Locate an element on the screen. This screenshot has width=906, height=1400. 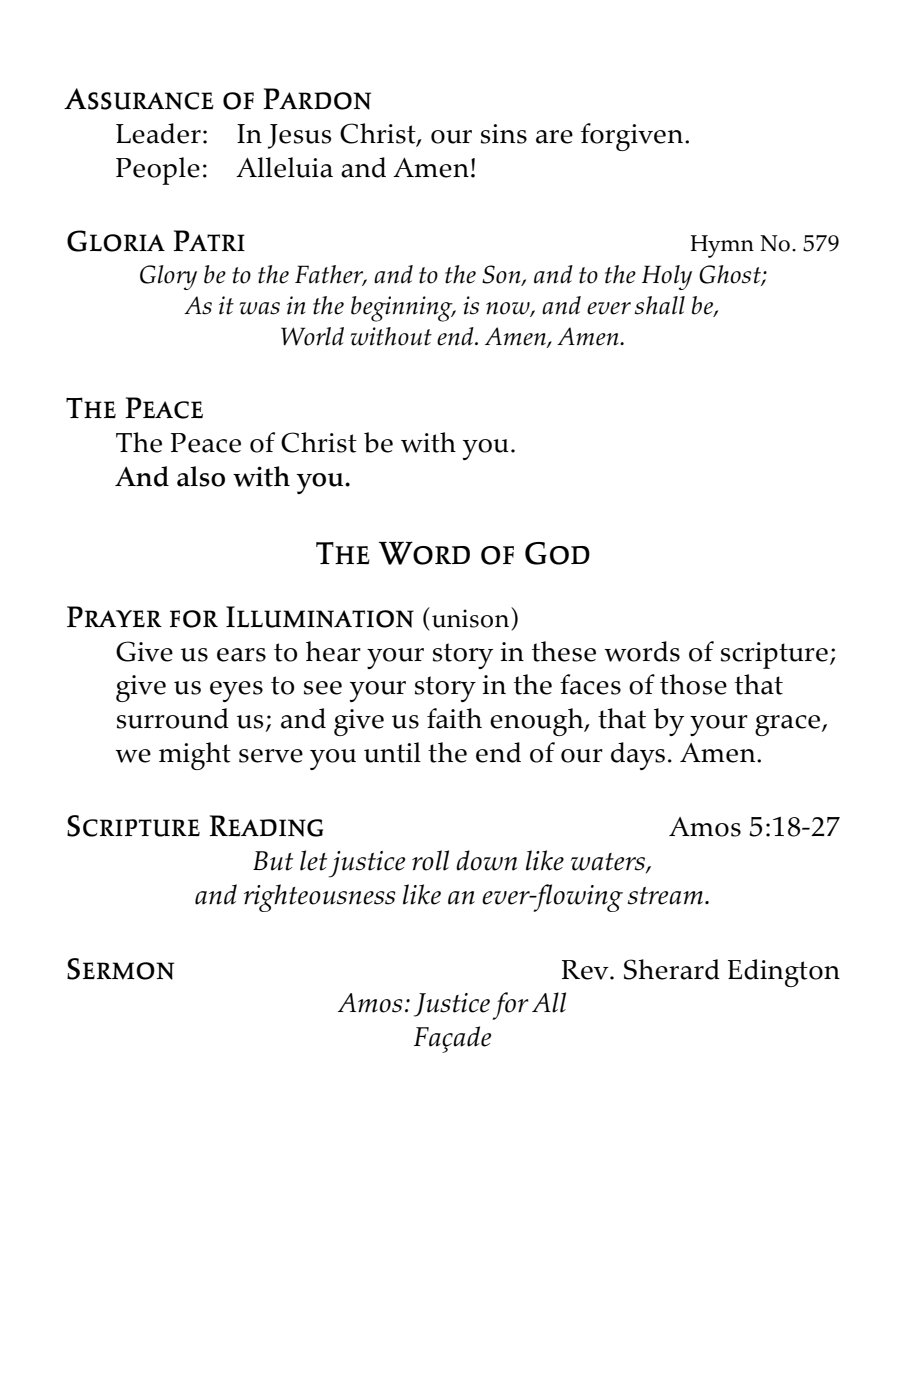
sins is located at coordinates (504, 134).
